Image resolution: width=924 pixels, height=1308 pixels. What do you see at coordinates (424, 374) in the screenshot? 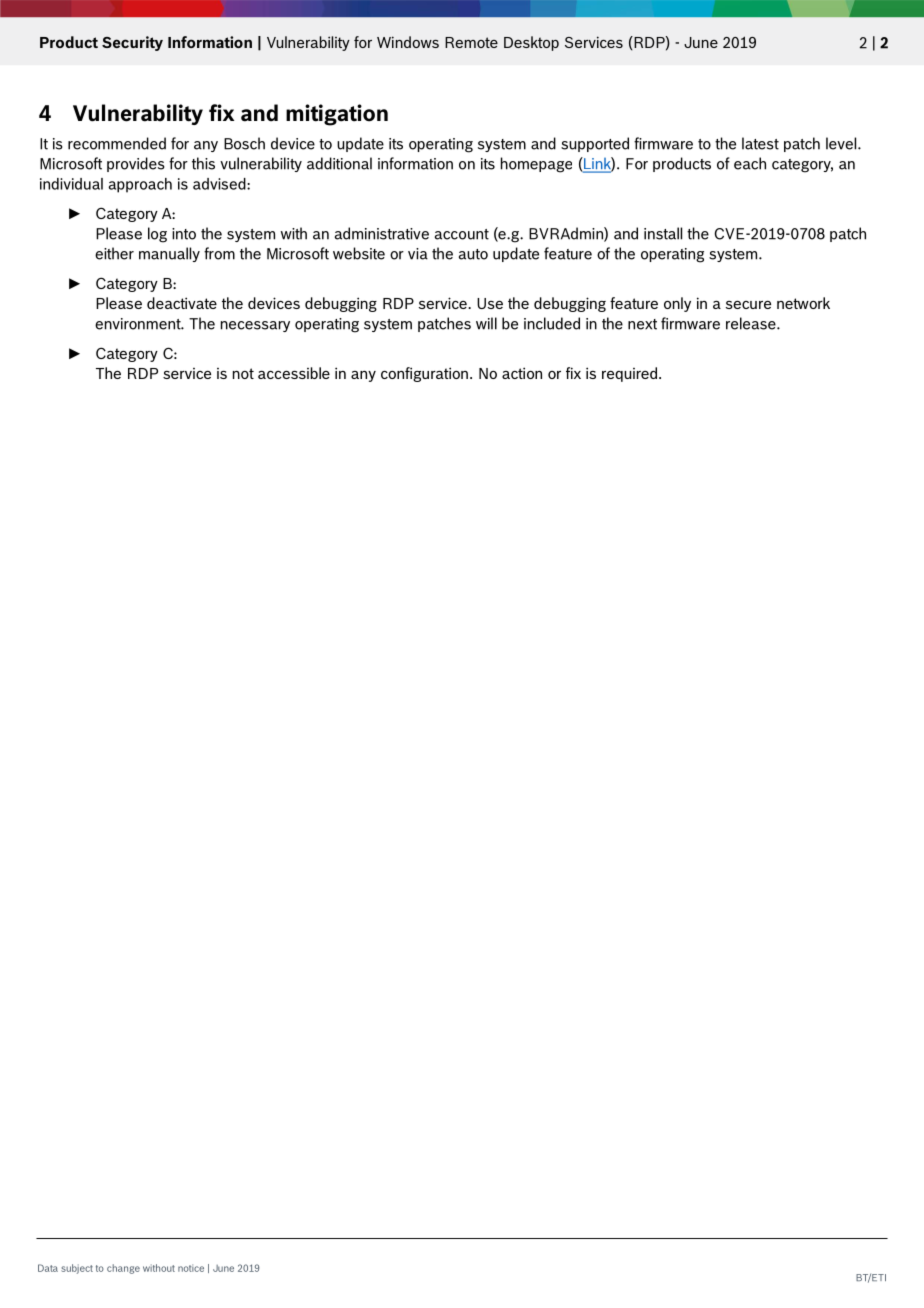
I see `configuration` at bounding box center [424, 374].
